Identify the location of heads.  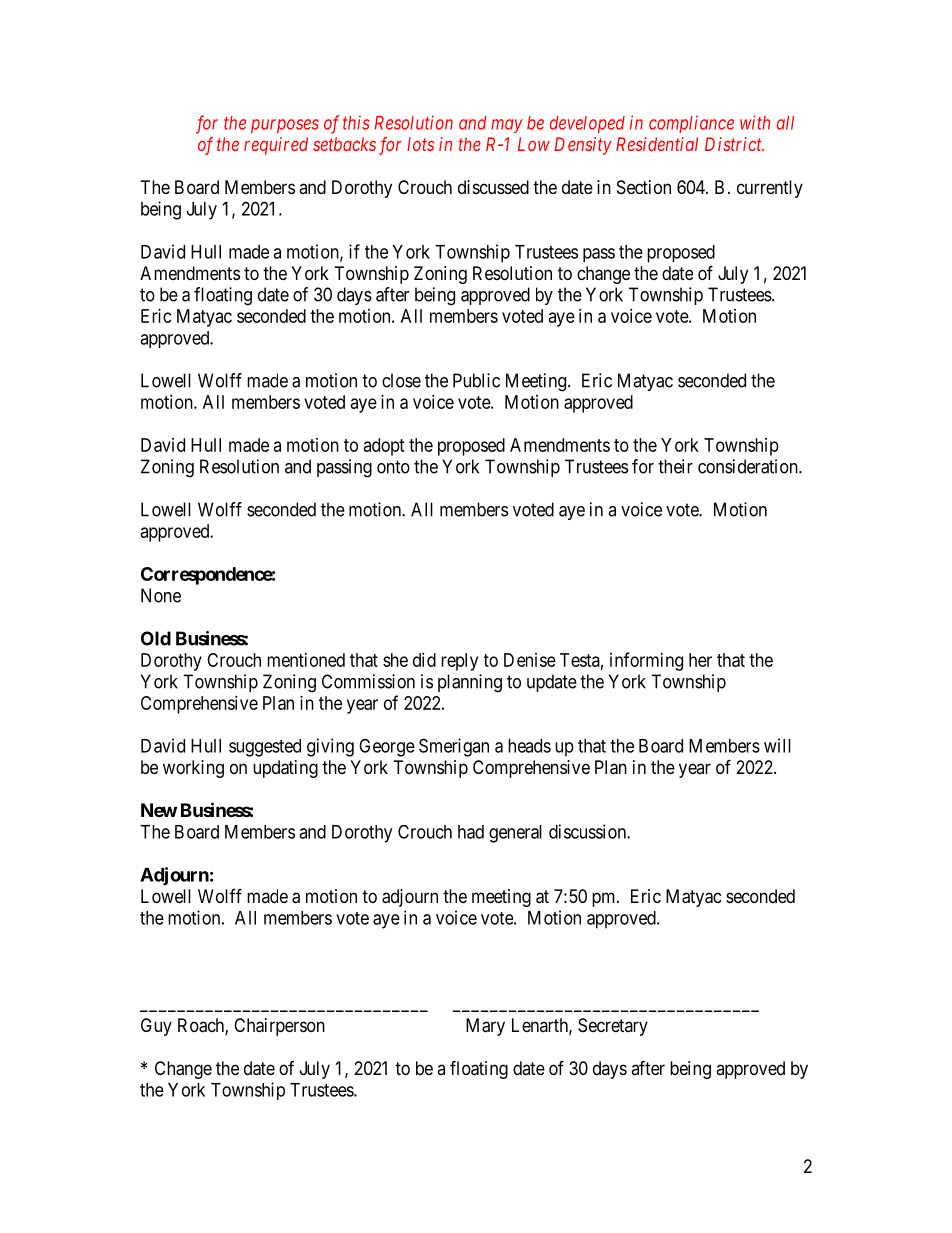
(529, 746).
